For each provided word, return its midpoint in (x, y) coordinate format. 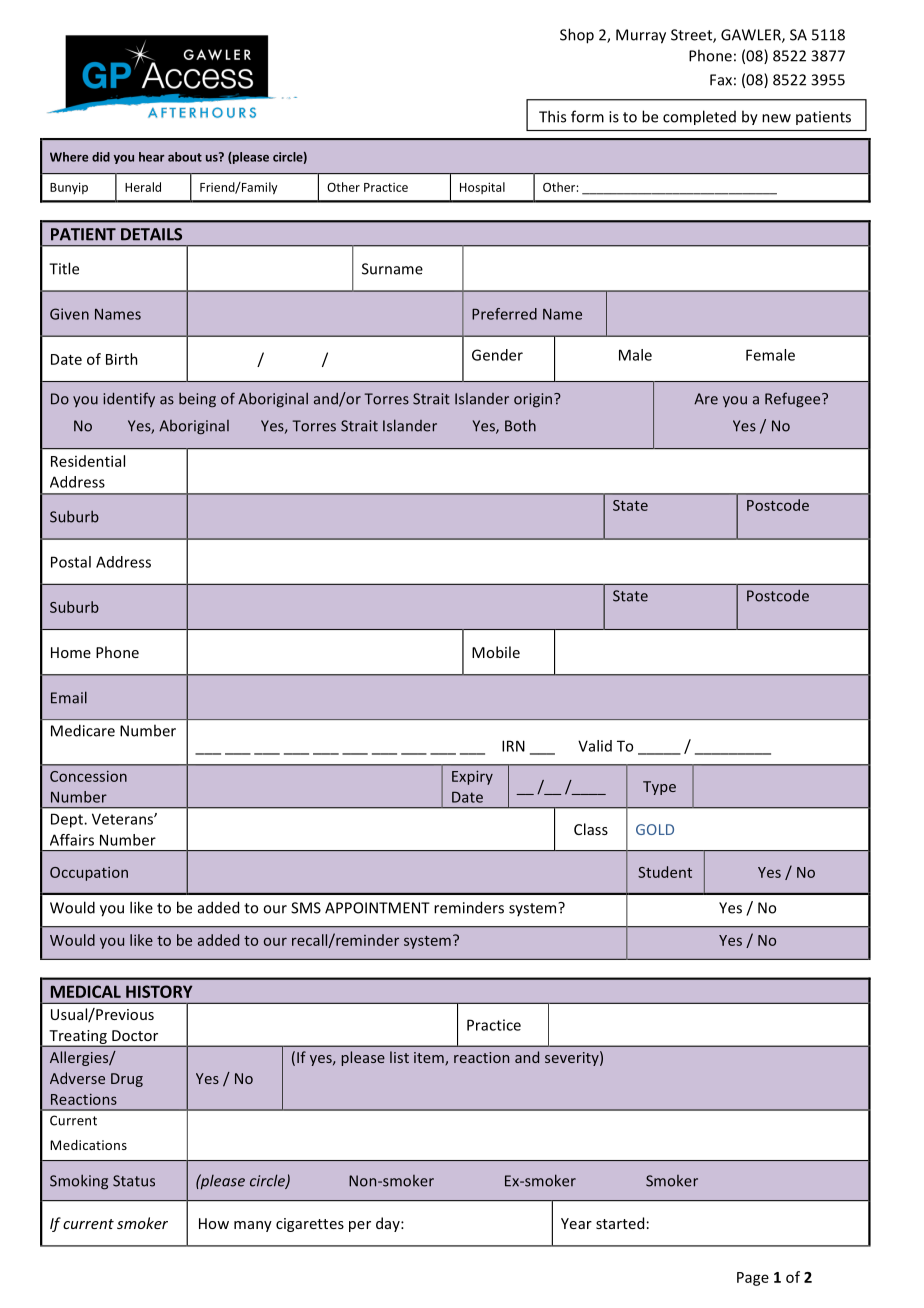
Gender (497, 355)
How (214, 1223)
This (552, 116)
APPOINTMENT (377, 908)
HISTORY (159, 991)
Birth (122, 359)
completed (699, 117)
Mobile (496, 652)
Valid (595, 746)
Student (665, 872)
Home (71, 652)
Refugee (794, 400)
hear (152, 157)
